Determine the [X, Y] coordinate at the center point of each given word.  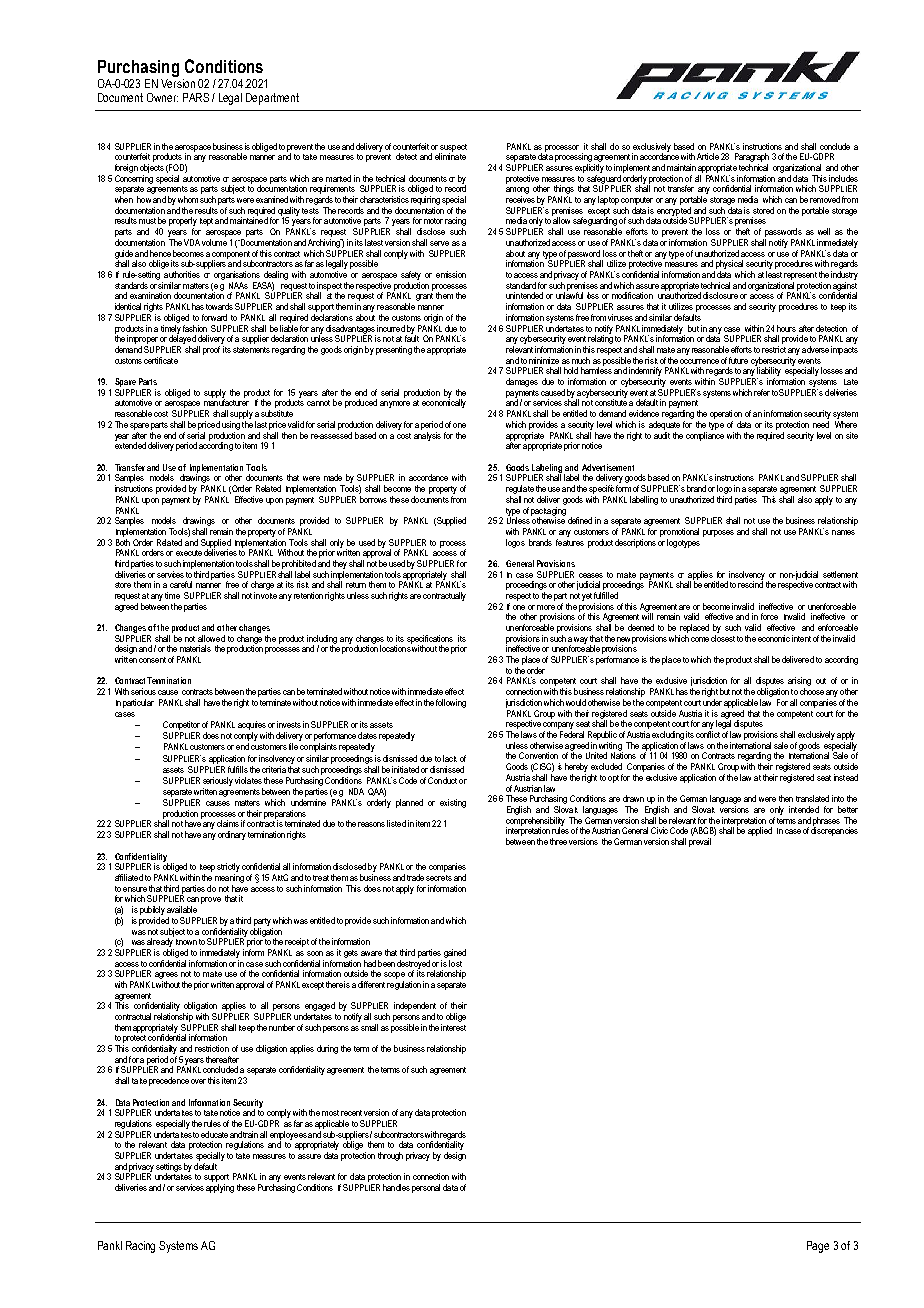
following [451, 703]
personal [426, 1188]
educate [214, 1134]
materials [195, 648]
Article [708, 156]
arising [799, 683]
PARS [196, 97]
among [517, 192]
